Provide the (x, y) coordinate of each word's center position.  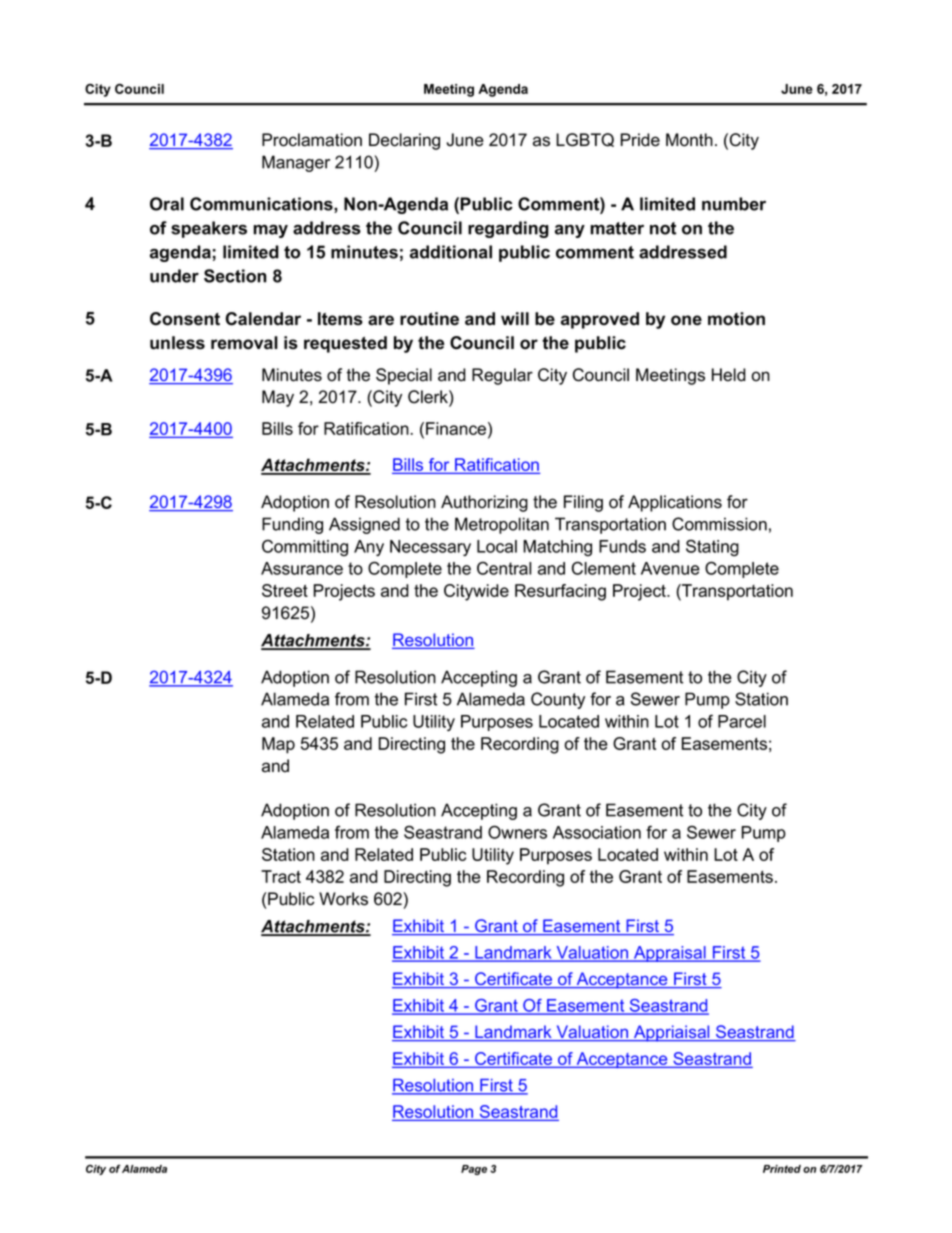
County (558, 700)
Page (474, 1170)
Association (597, 832)
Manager (296, 163)
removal (244, 343)
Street (285, 590)
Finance (457, 428)
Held (729, 375)
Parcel (742, 721)
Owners (517, 832)
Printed (782, 1169)
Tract (281, 876)
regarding (508, 229)
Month (689, 140)
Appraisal (670, 954)
